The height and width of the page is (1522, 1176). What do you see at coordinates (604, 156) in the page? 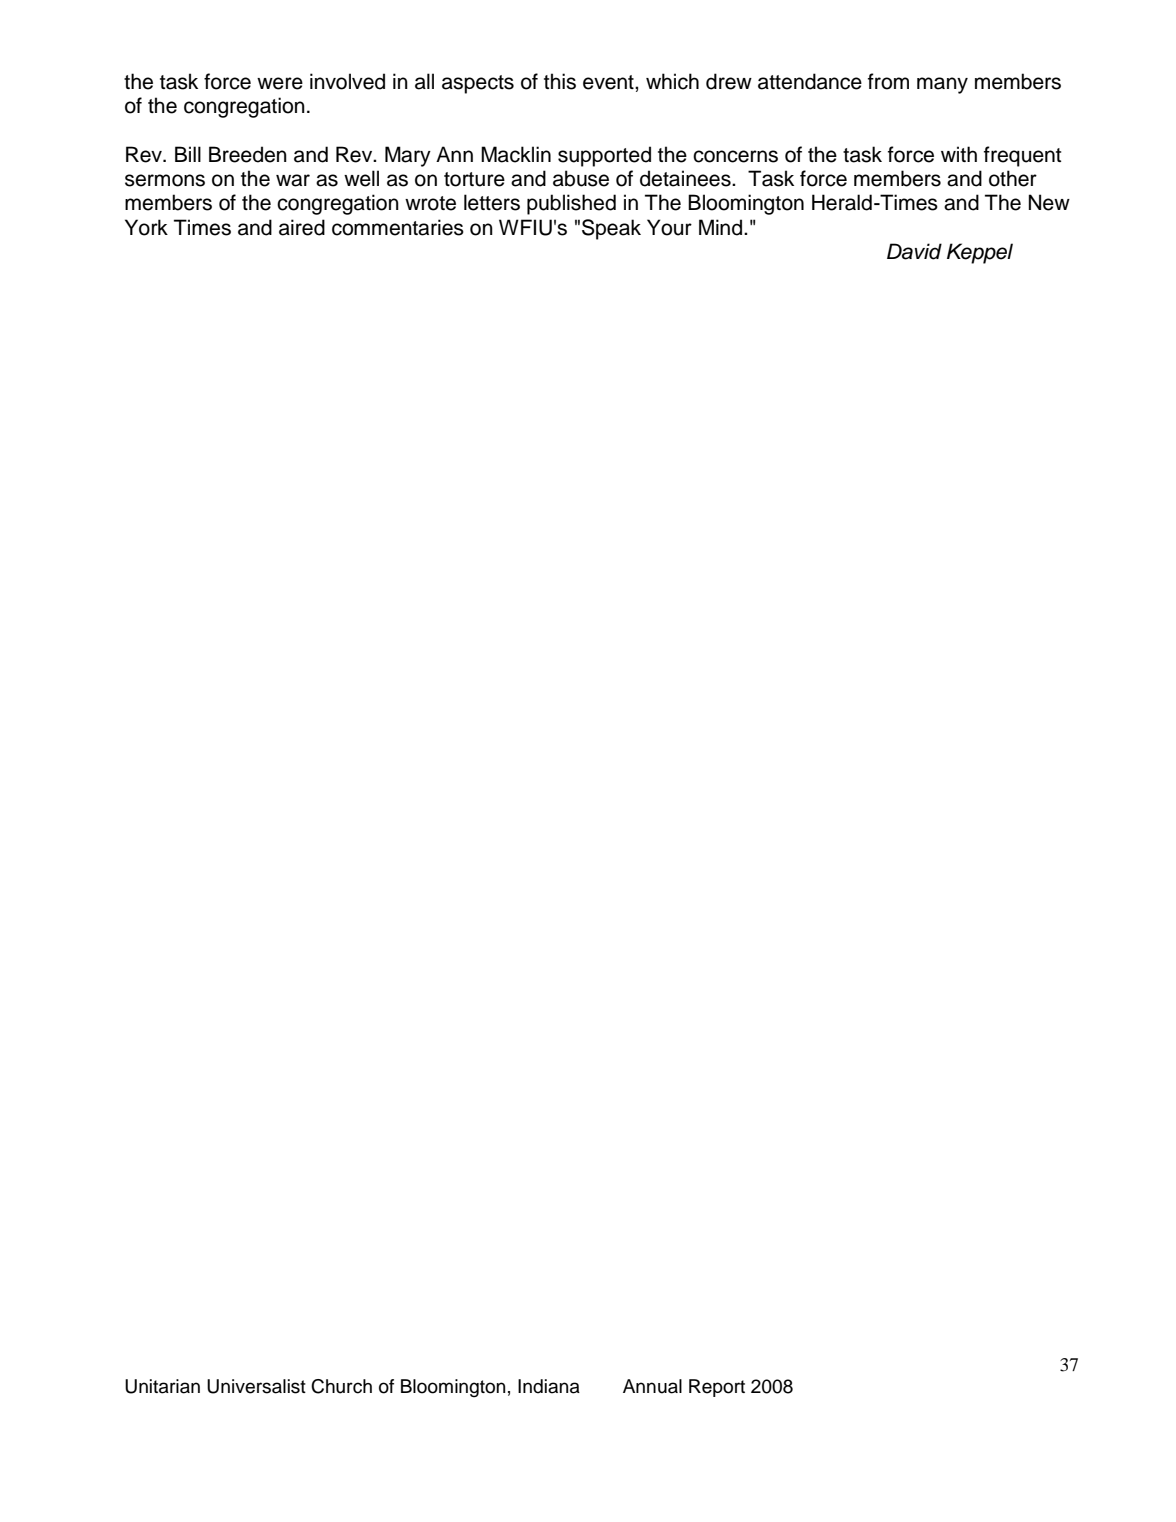
I see `supported` at bounding box center [604, 156].
